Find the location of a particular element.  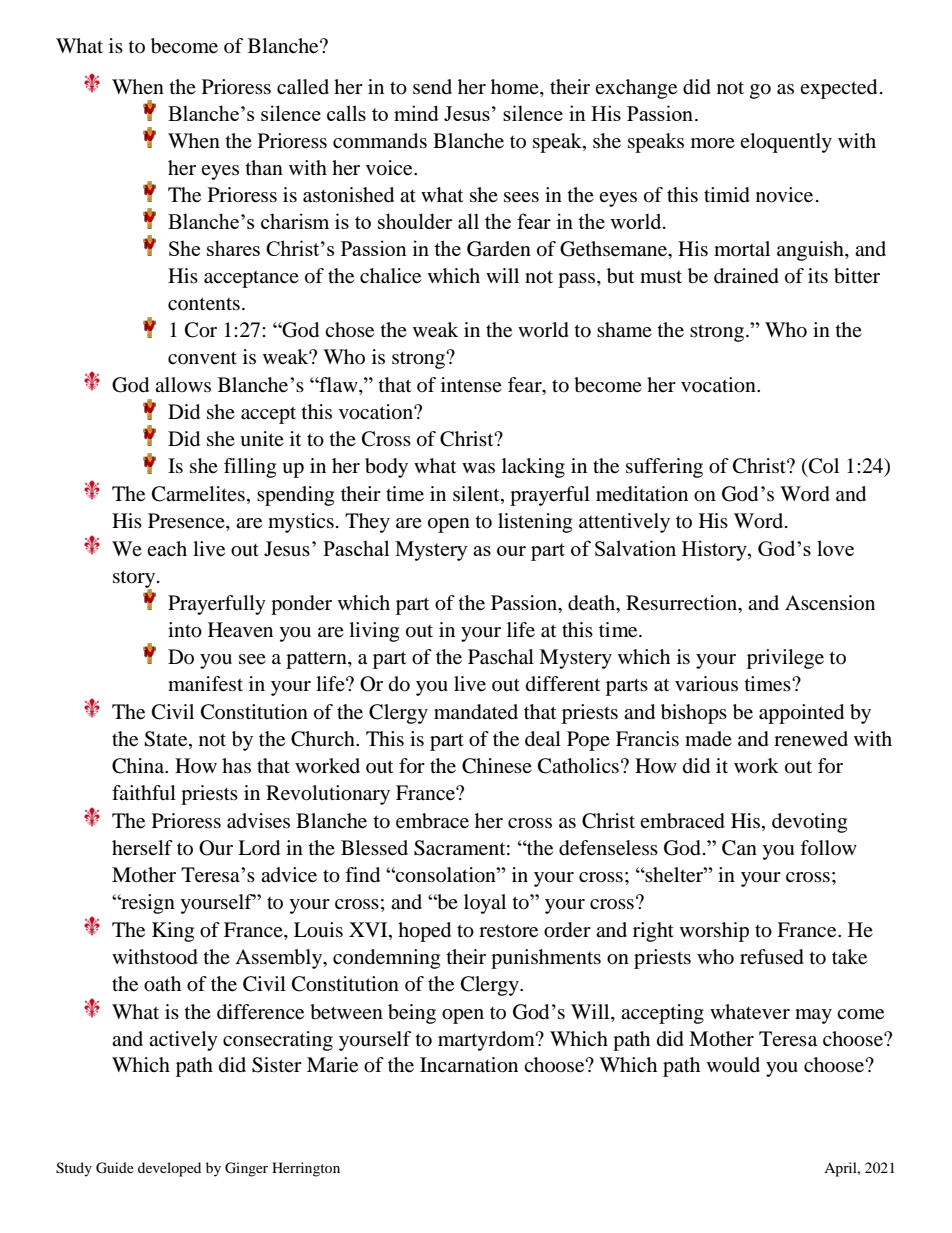

mind is located at coordinates (416, 113).
